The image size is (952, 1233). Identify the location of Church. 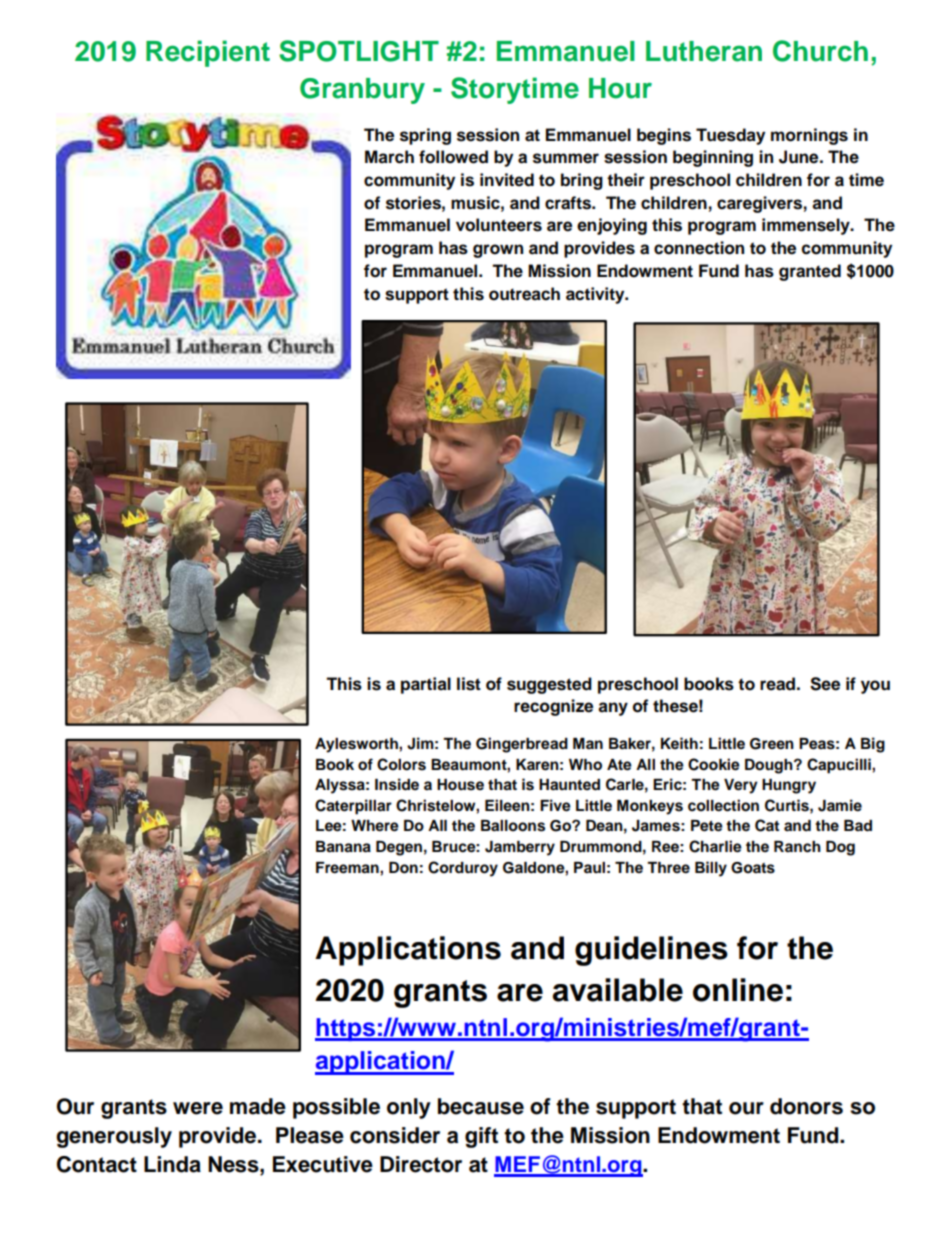
(820, 51).
